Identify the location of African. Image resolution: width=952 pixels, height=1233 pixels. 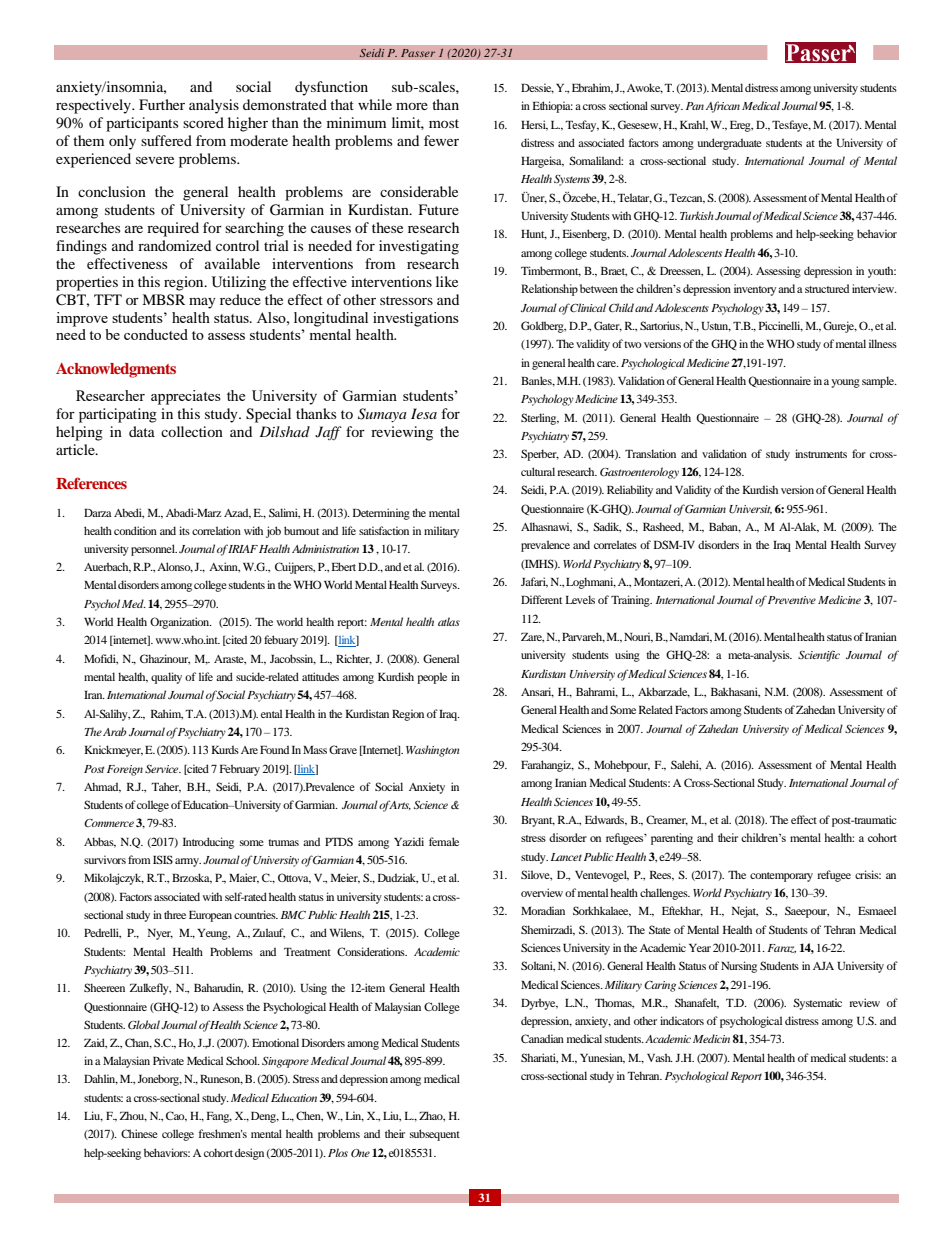
(723, 107).
